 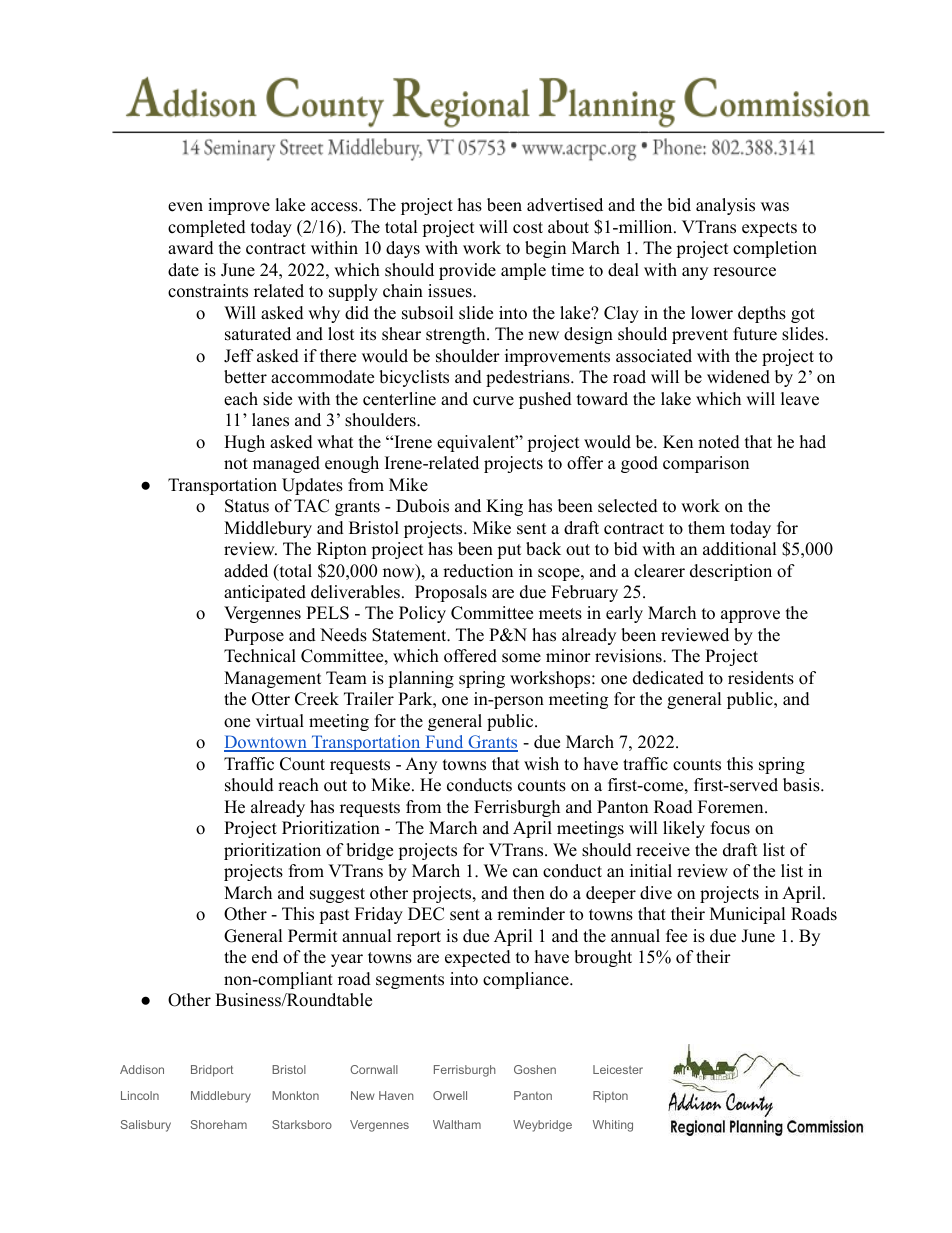 I want to click on completed, so click(x=207, y=228).
